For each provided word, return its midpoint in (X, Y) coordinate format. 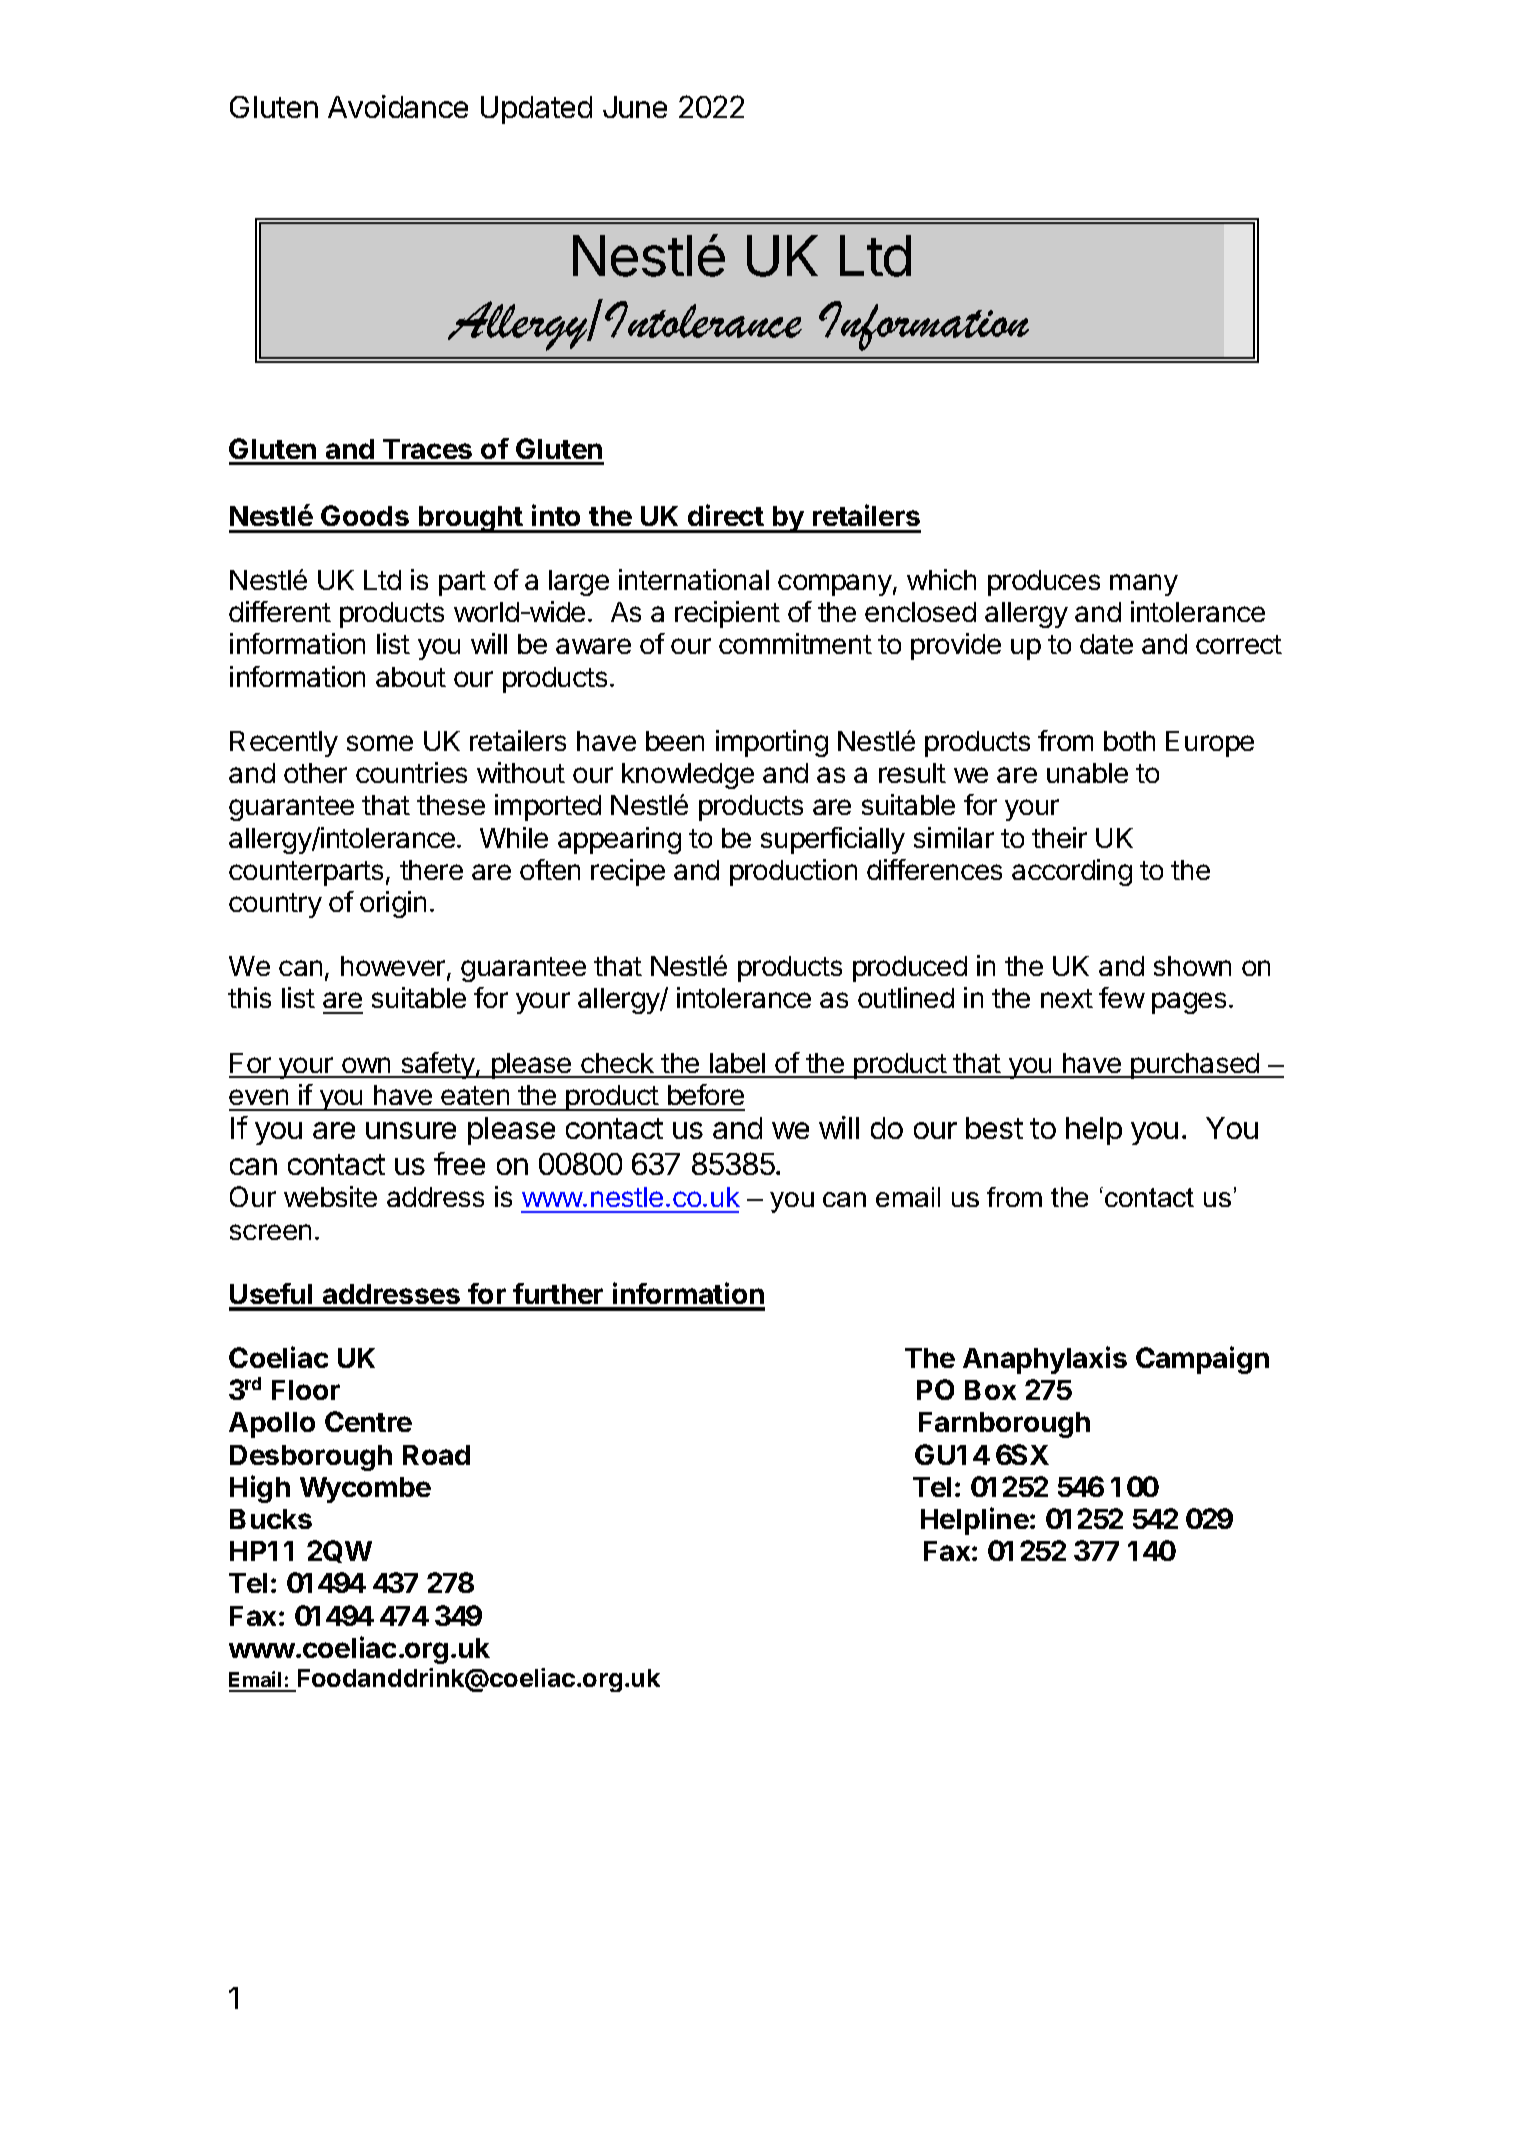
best (994, 1128)
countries (411, 772)
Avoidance (398, 106)
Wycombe (365, 1490)
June (635, 107)
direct (726, 515)
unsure (411, 1130)
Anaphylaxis (1045, 1360)
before (706, 1094)
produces (1044, 583)
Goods (365, 515)
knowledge (688, 776)
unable (1087, 773)
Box (990, 1390)
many (1144, 585)
